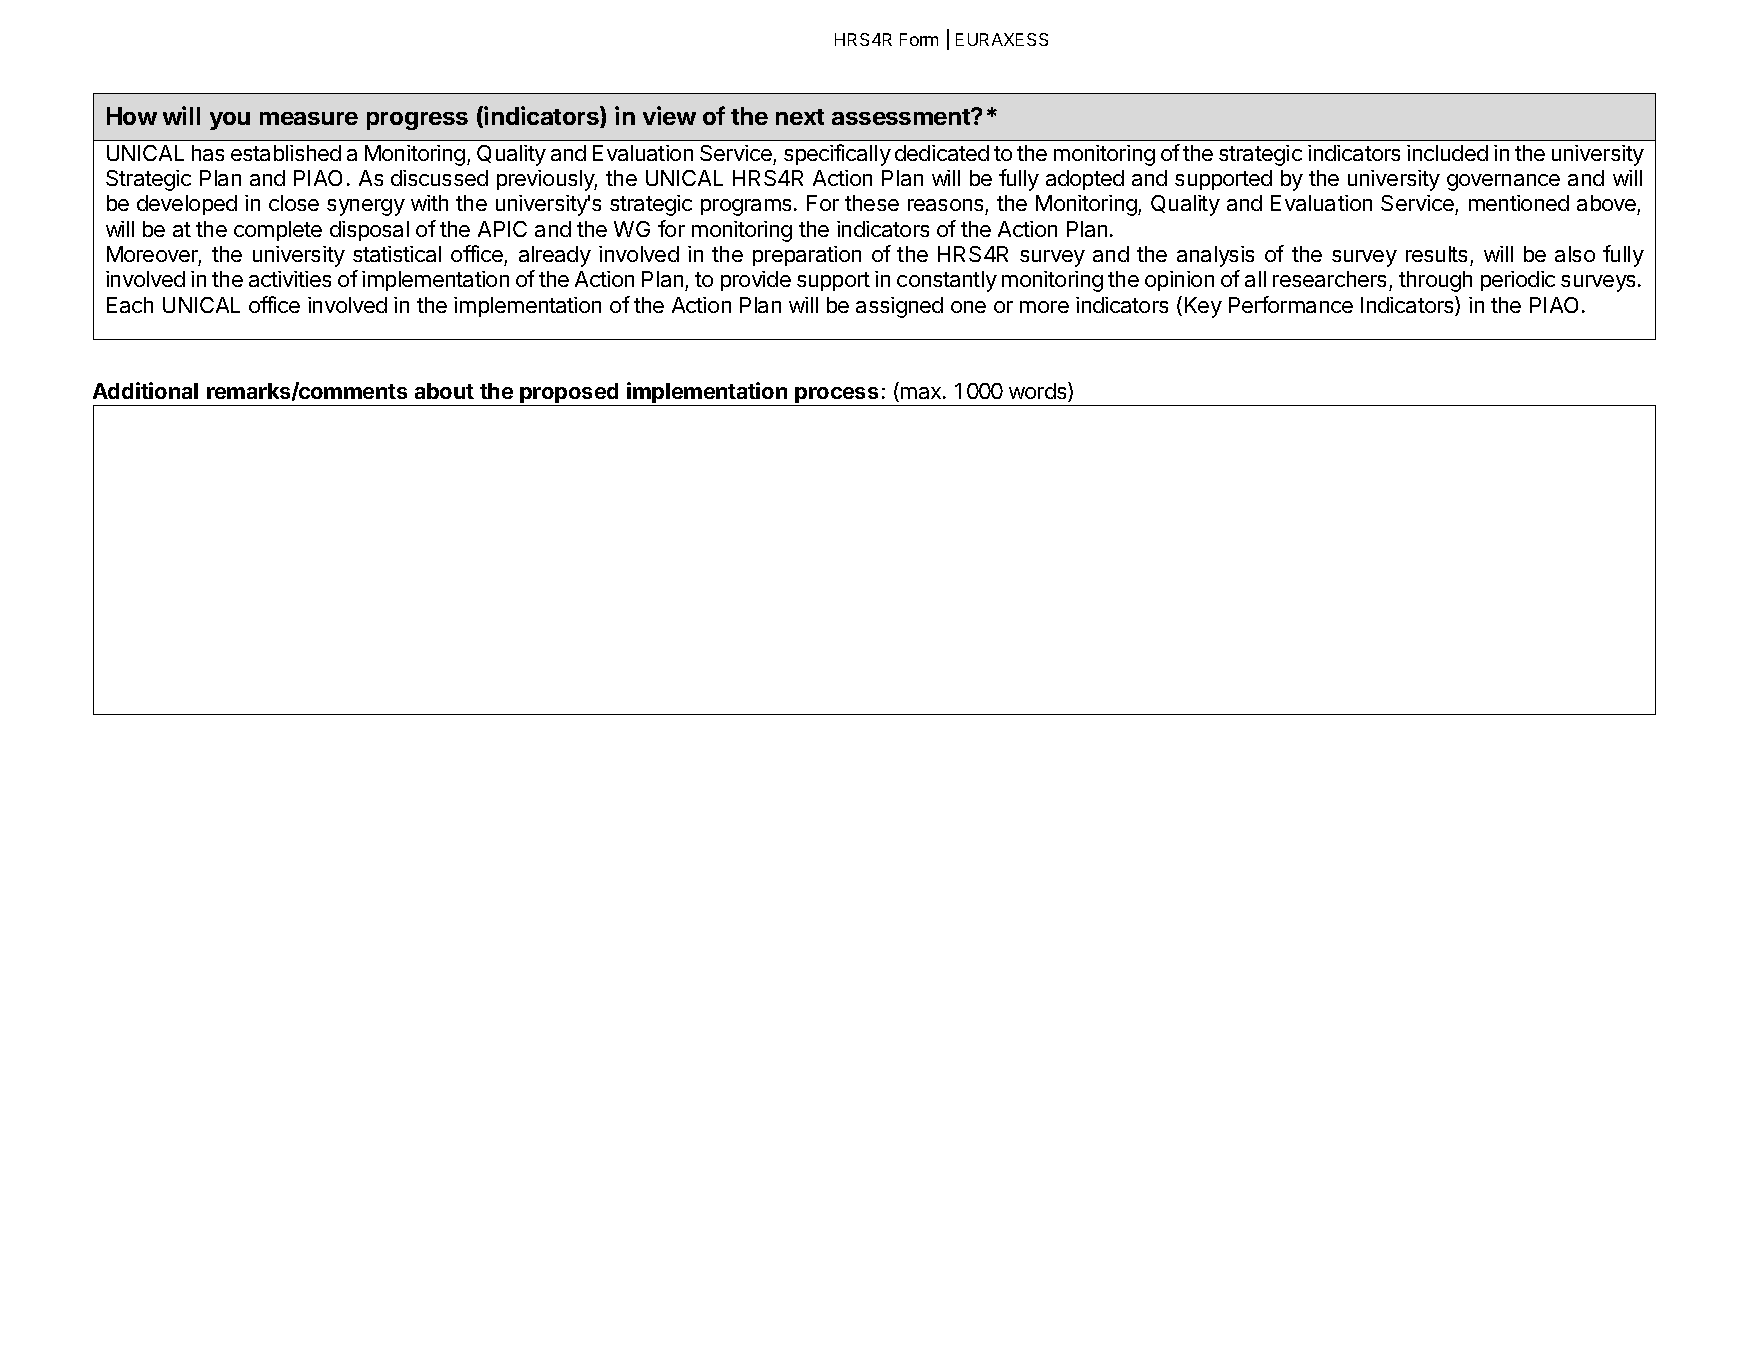 The height and width of the screenshot is (1349, 1746). Describe the element at coordinates (1039, 392) in the screenshot. I see `words` at that location.
